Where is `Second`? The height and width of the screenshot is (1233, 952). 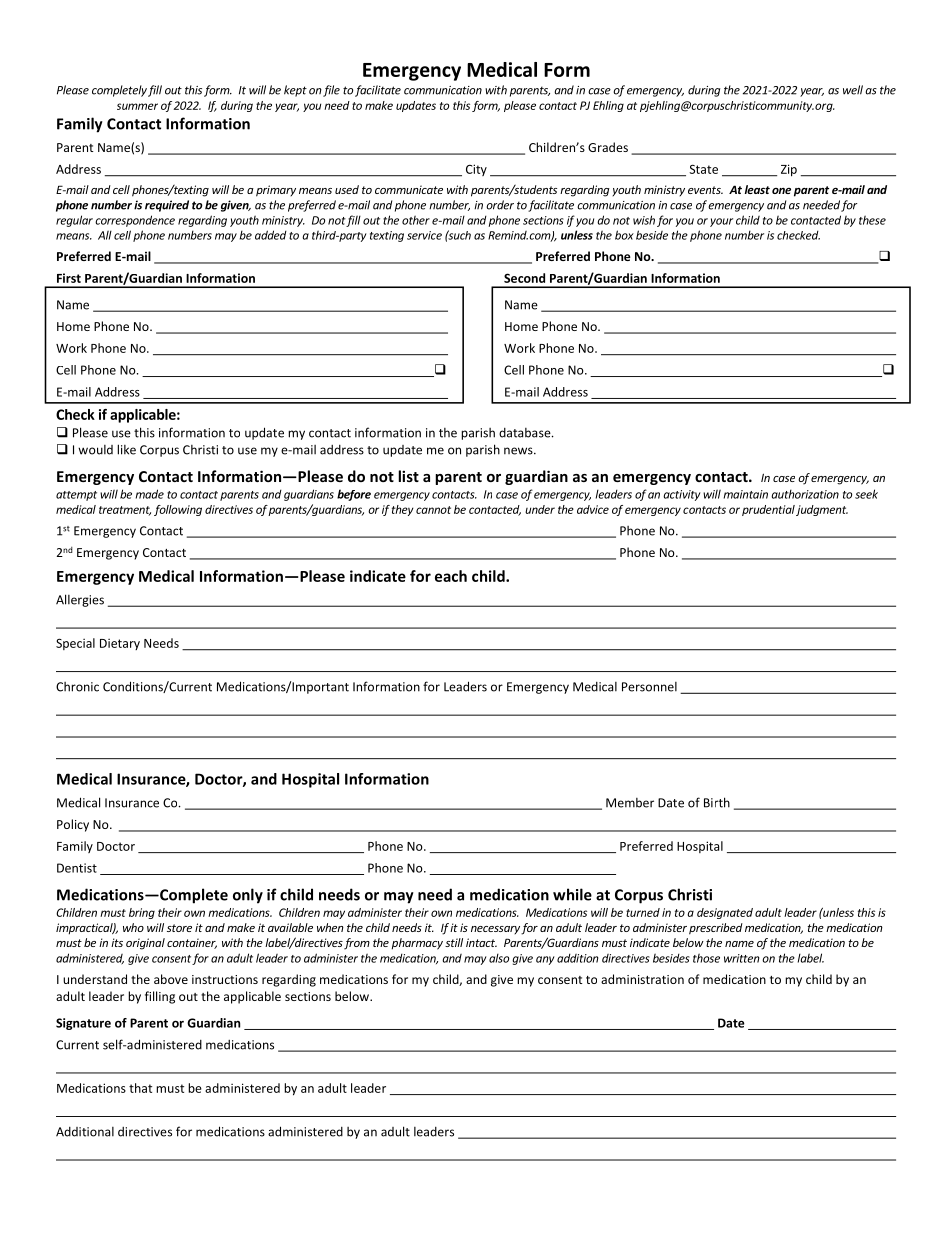
Second is located at coordinates (524, 278).
